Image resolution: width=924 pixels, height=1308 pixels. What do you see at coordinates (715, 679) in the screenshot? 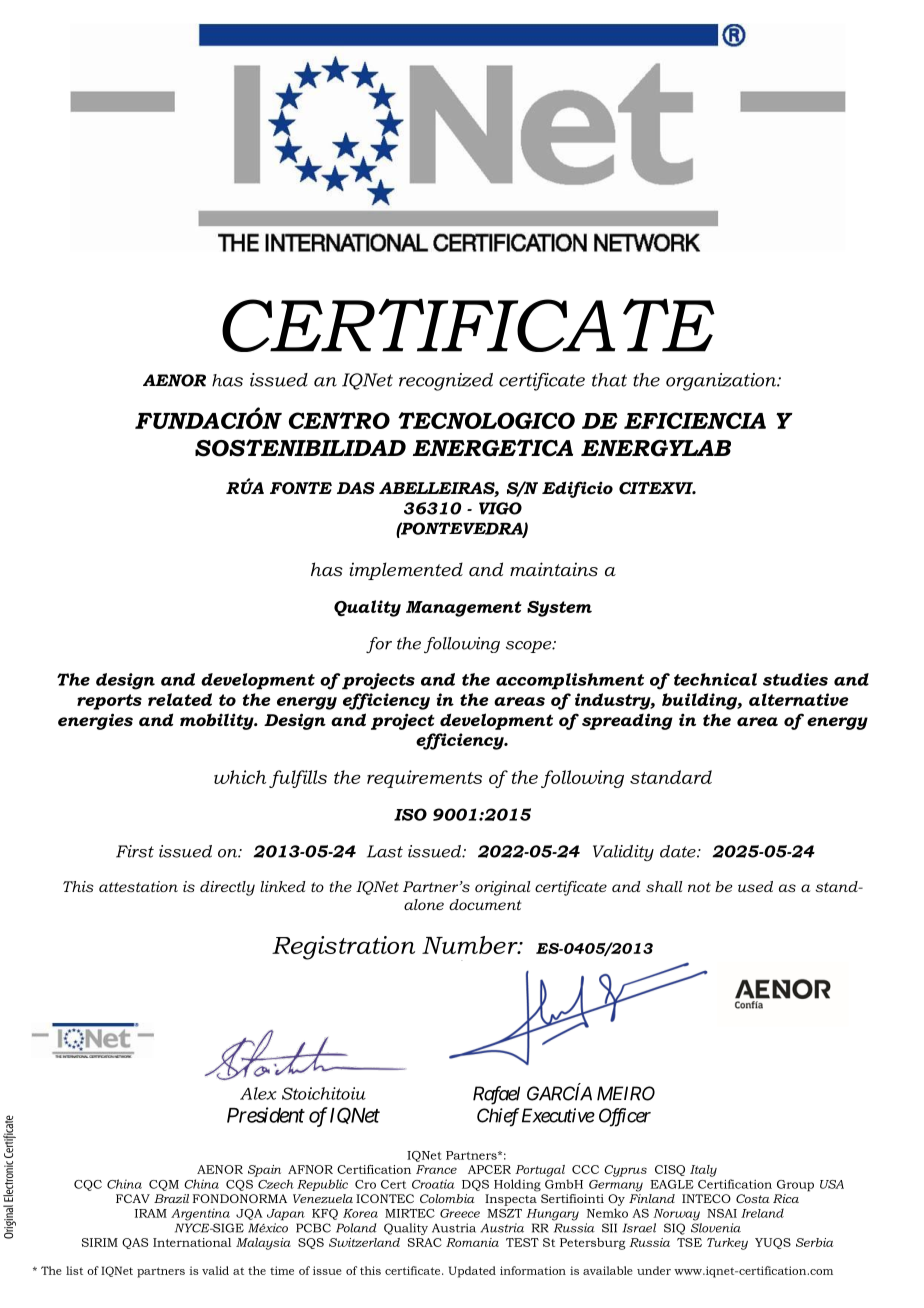
I see `technical` at bounding box center [715, 679].
